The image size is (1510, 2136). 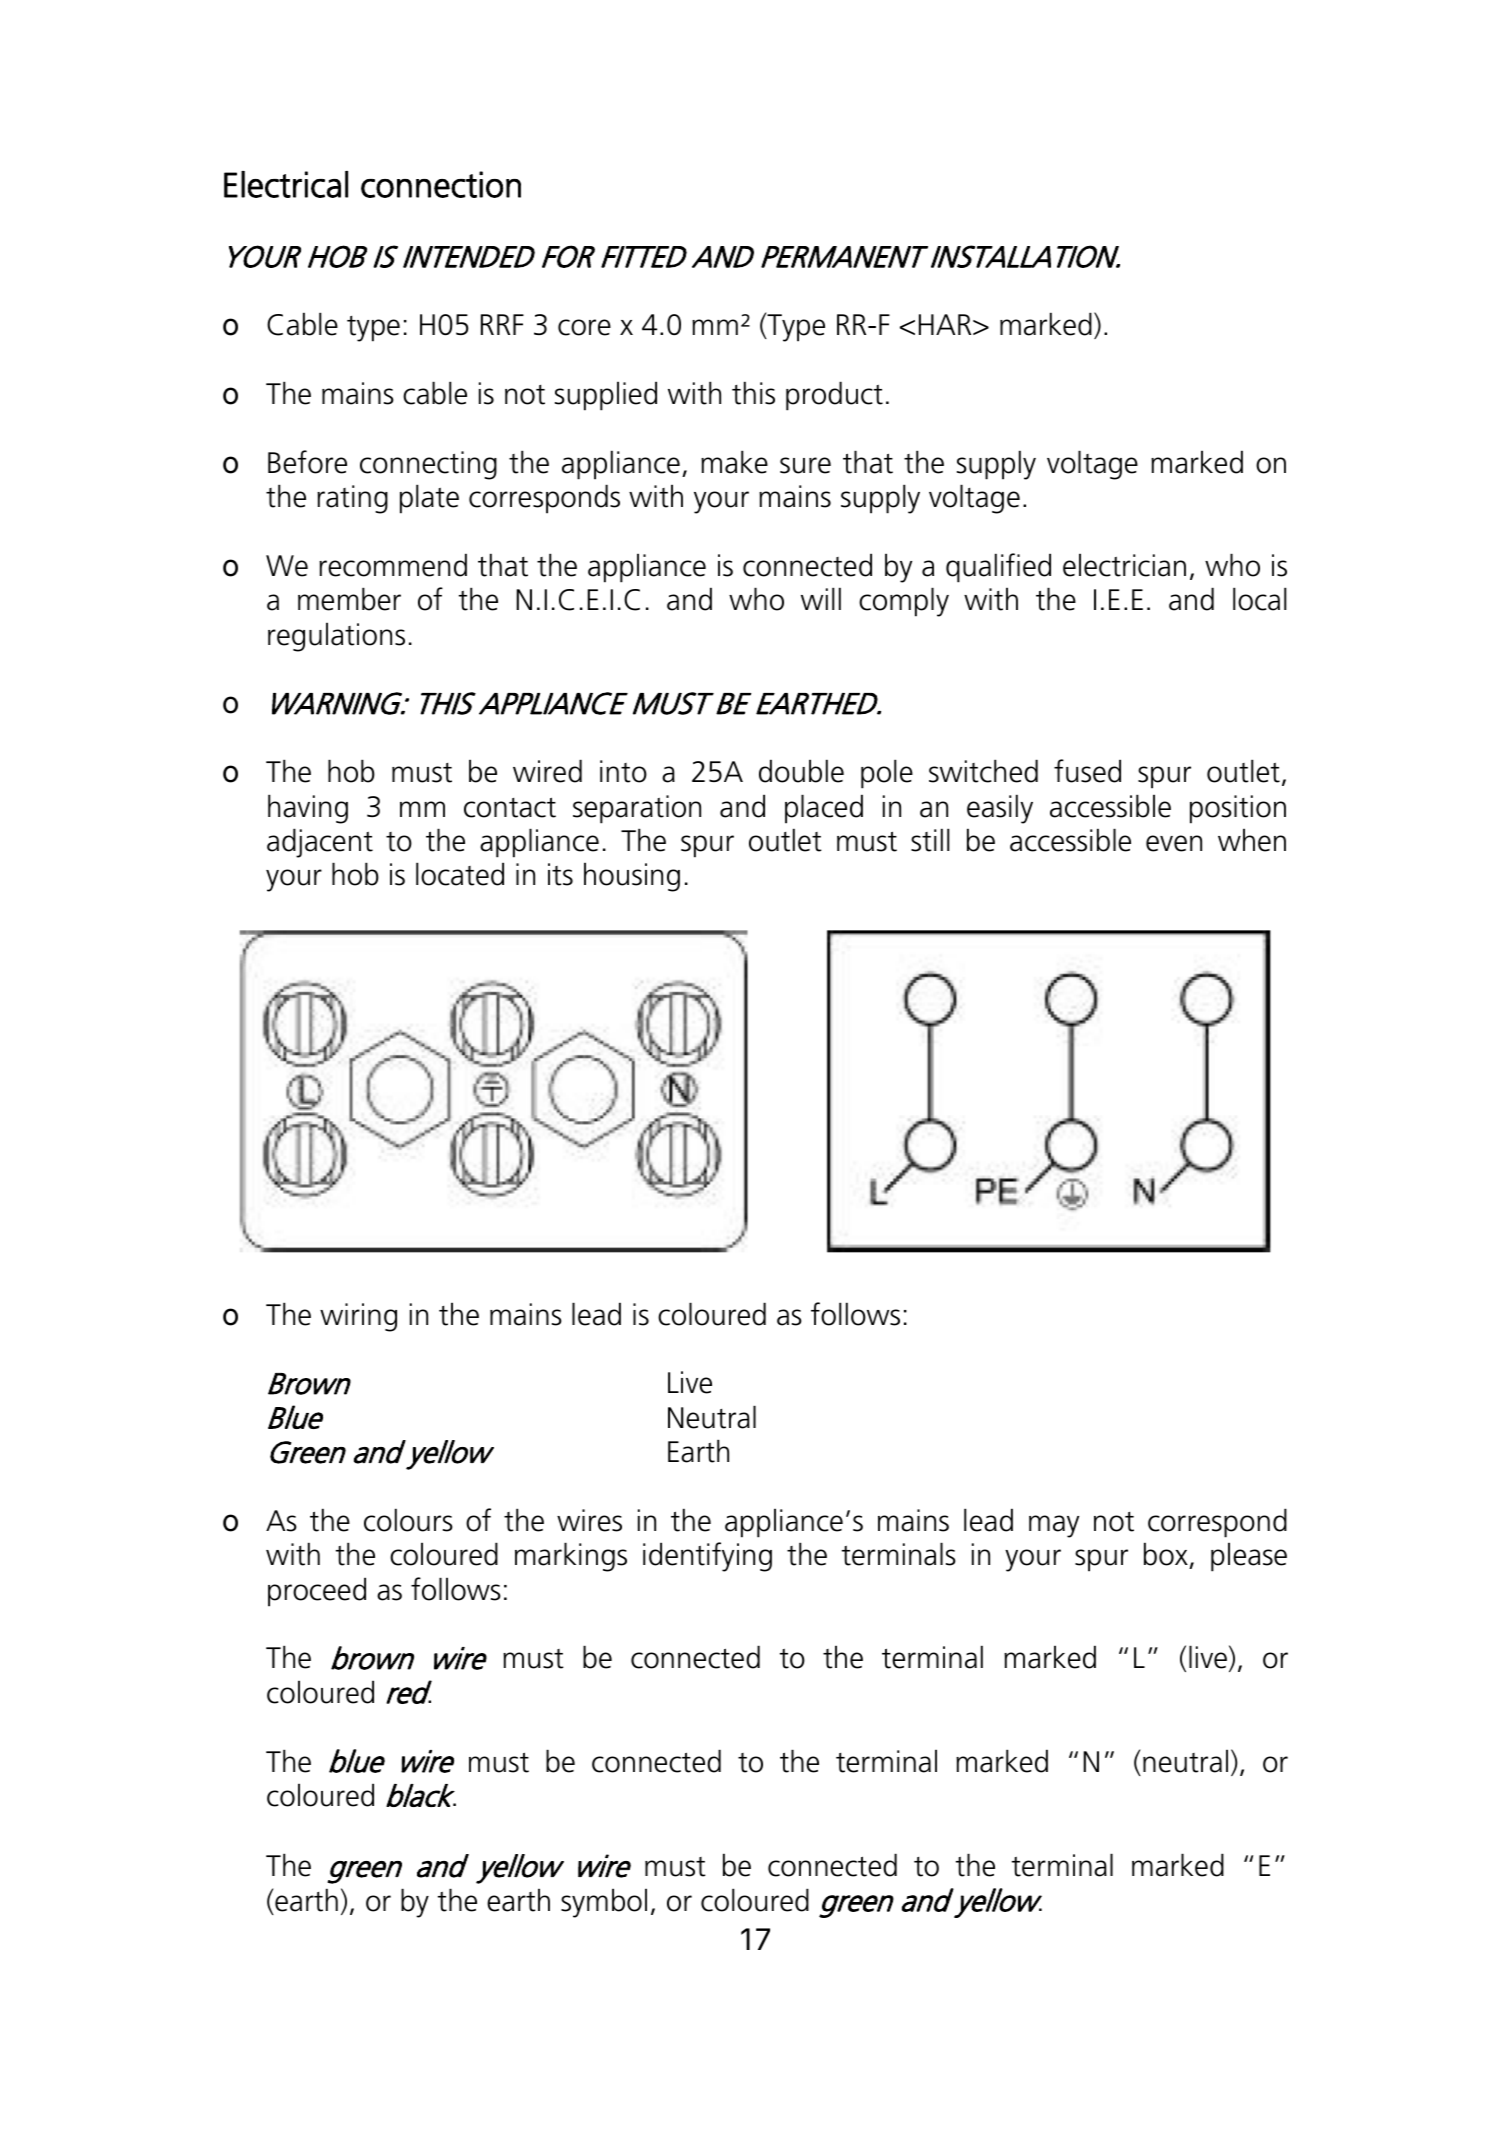 What do you see at coordinates (707, 1557) in the screenshot?
I see `identifying` at bounding box center [707, 1557].
